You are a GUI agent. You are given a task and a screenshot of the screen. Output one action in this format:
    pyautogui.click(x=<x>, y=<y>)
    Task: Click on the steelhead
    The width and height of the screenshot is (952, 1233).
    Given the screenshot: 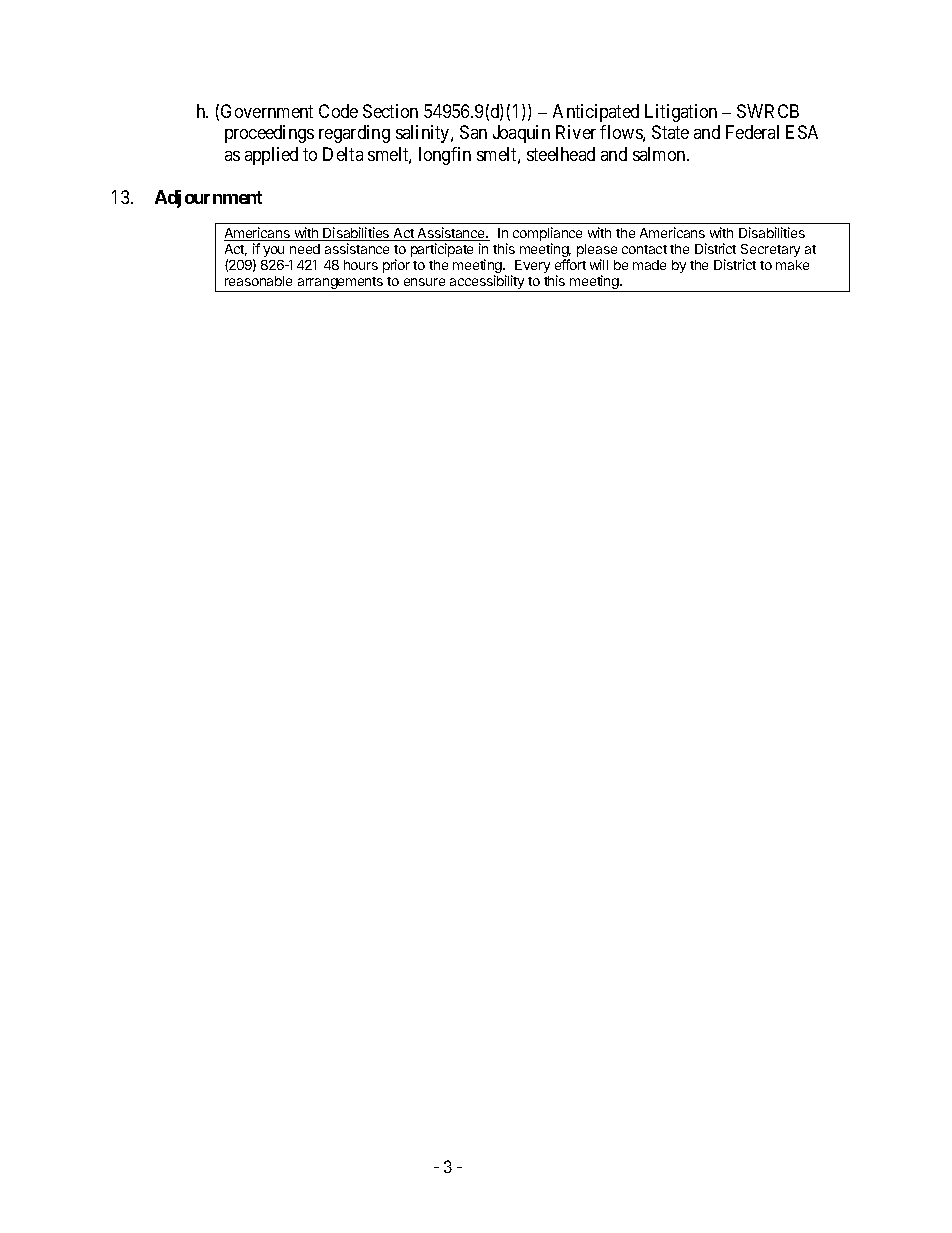 What is the action you would take?
    pyautogui.click(x=561, y=154)
